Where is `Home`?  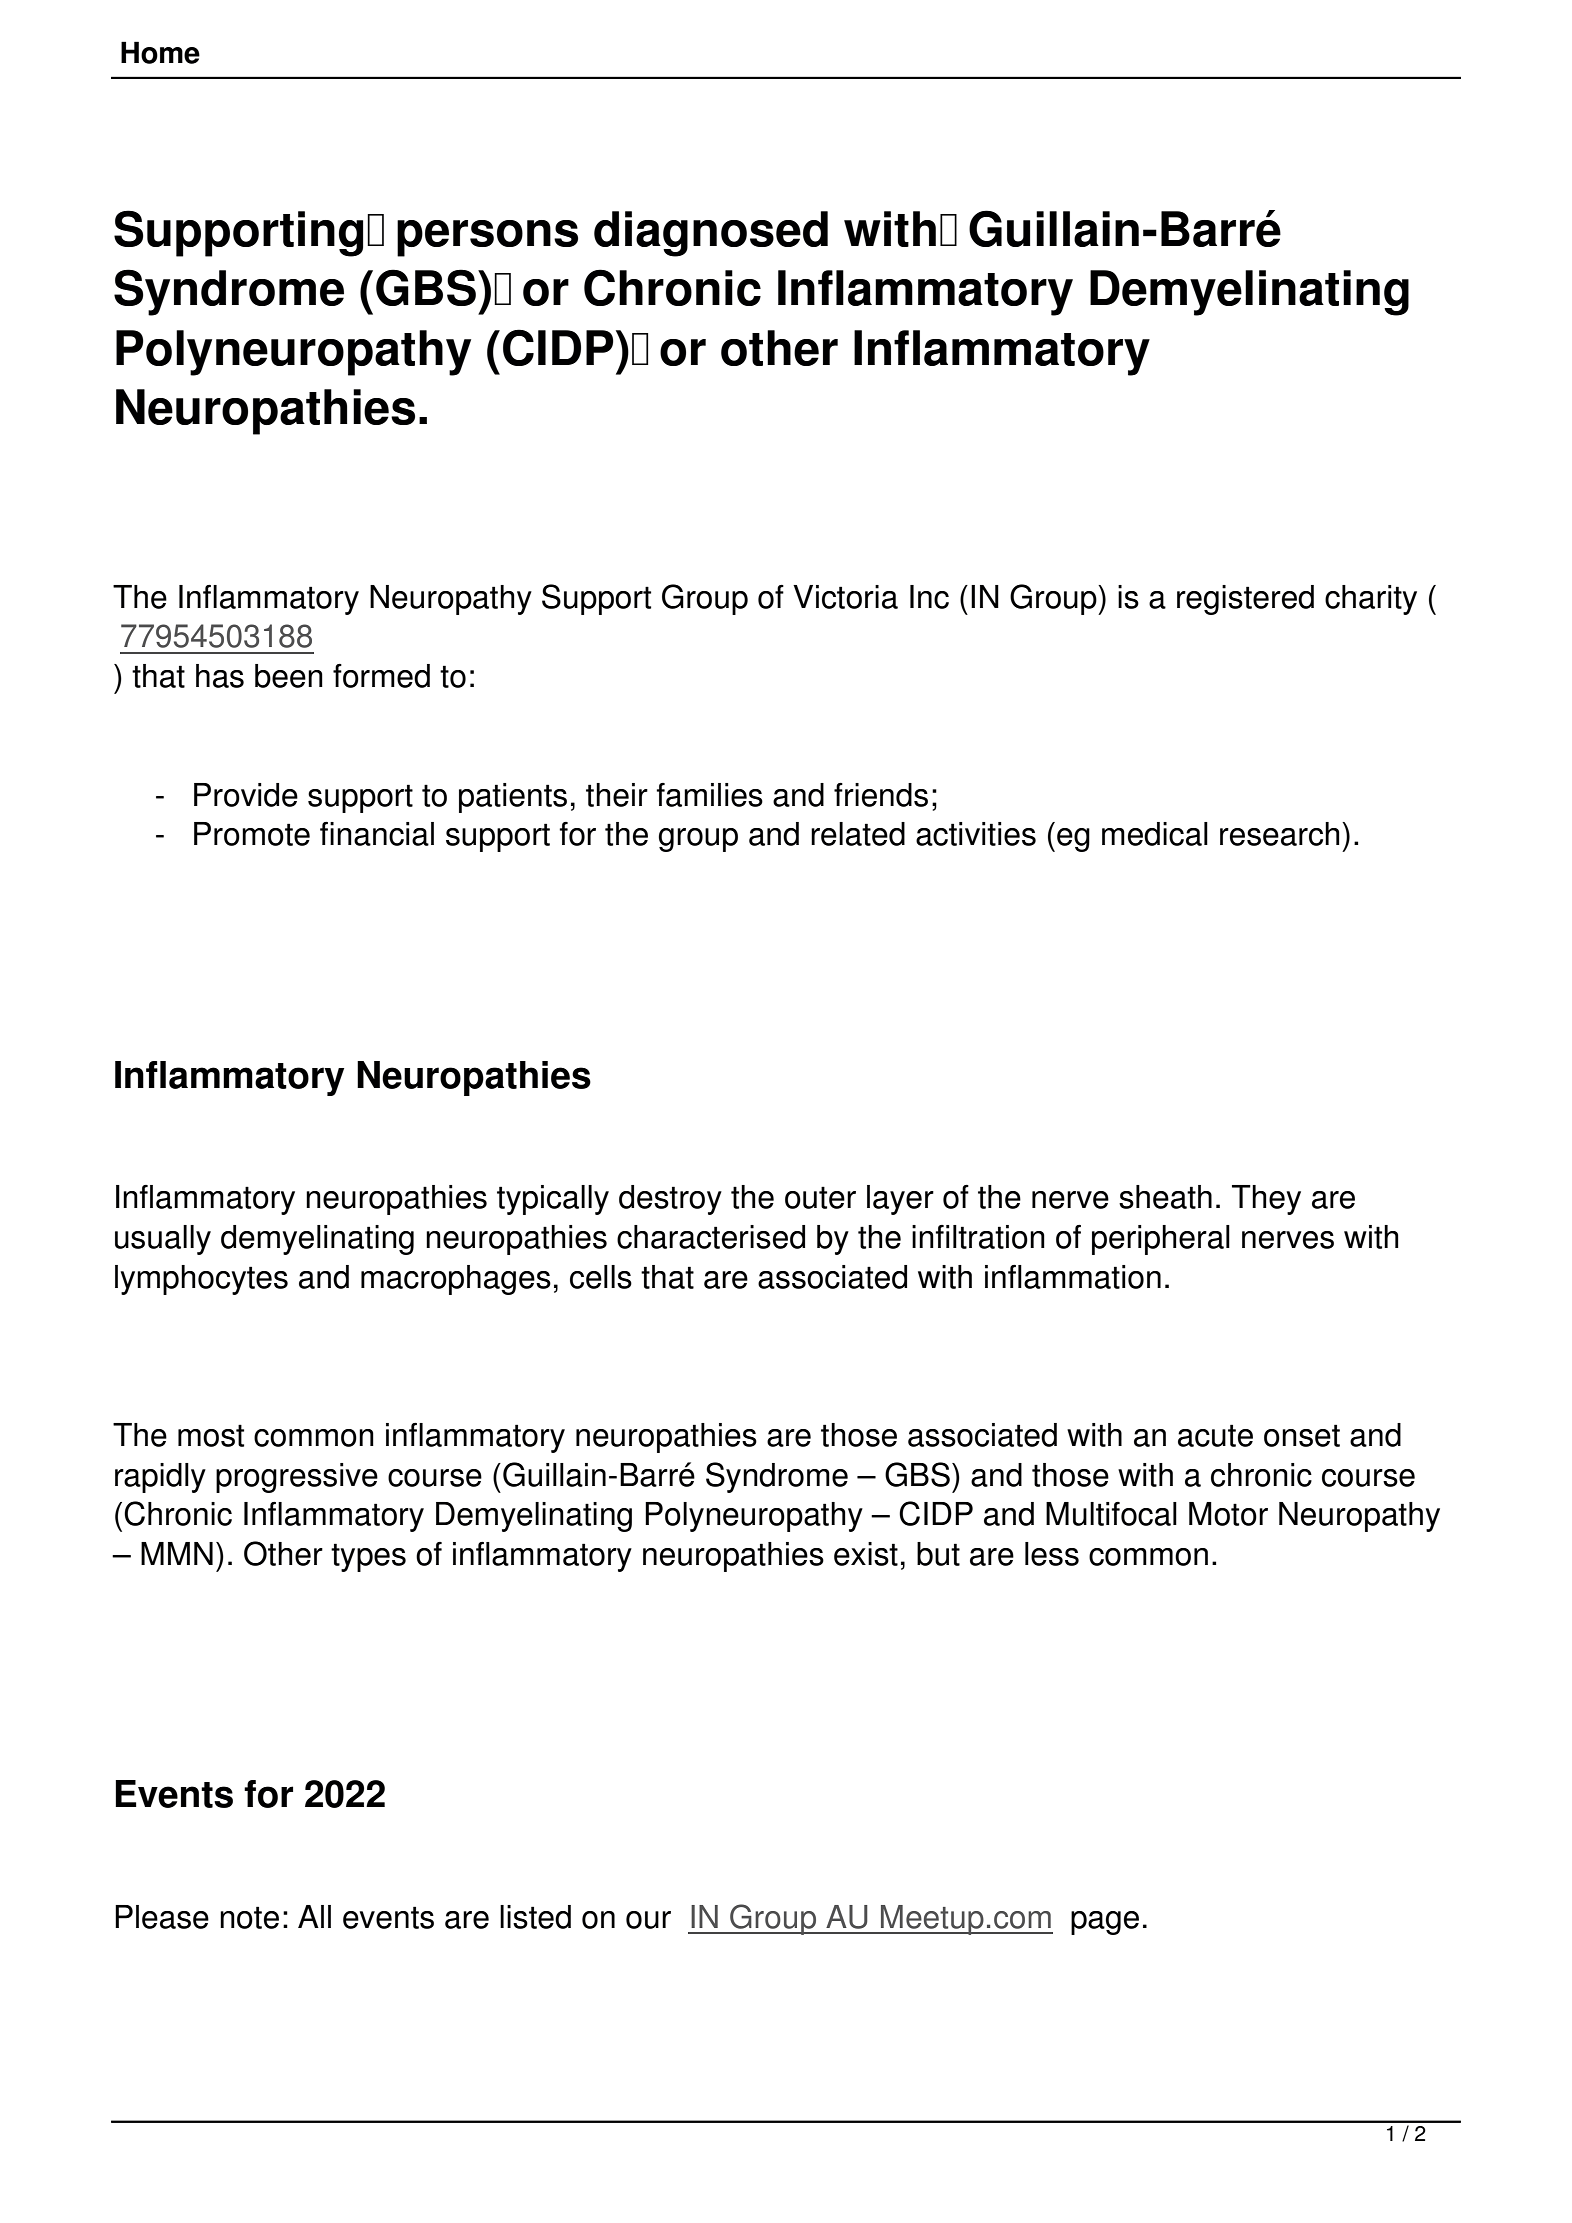
Home is located at coordinates (160, 52).
